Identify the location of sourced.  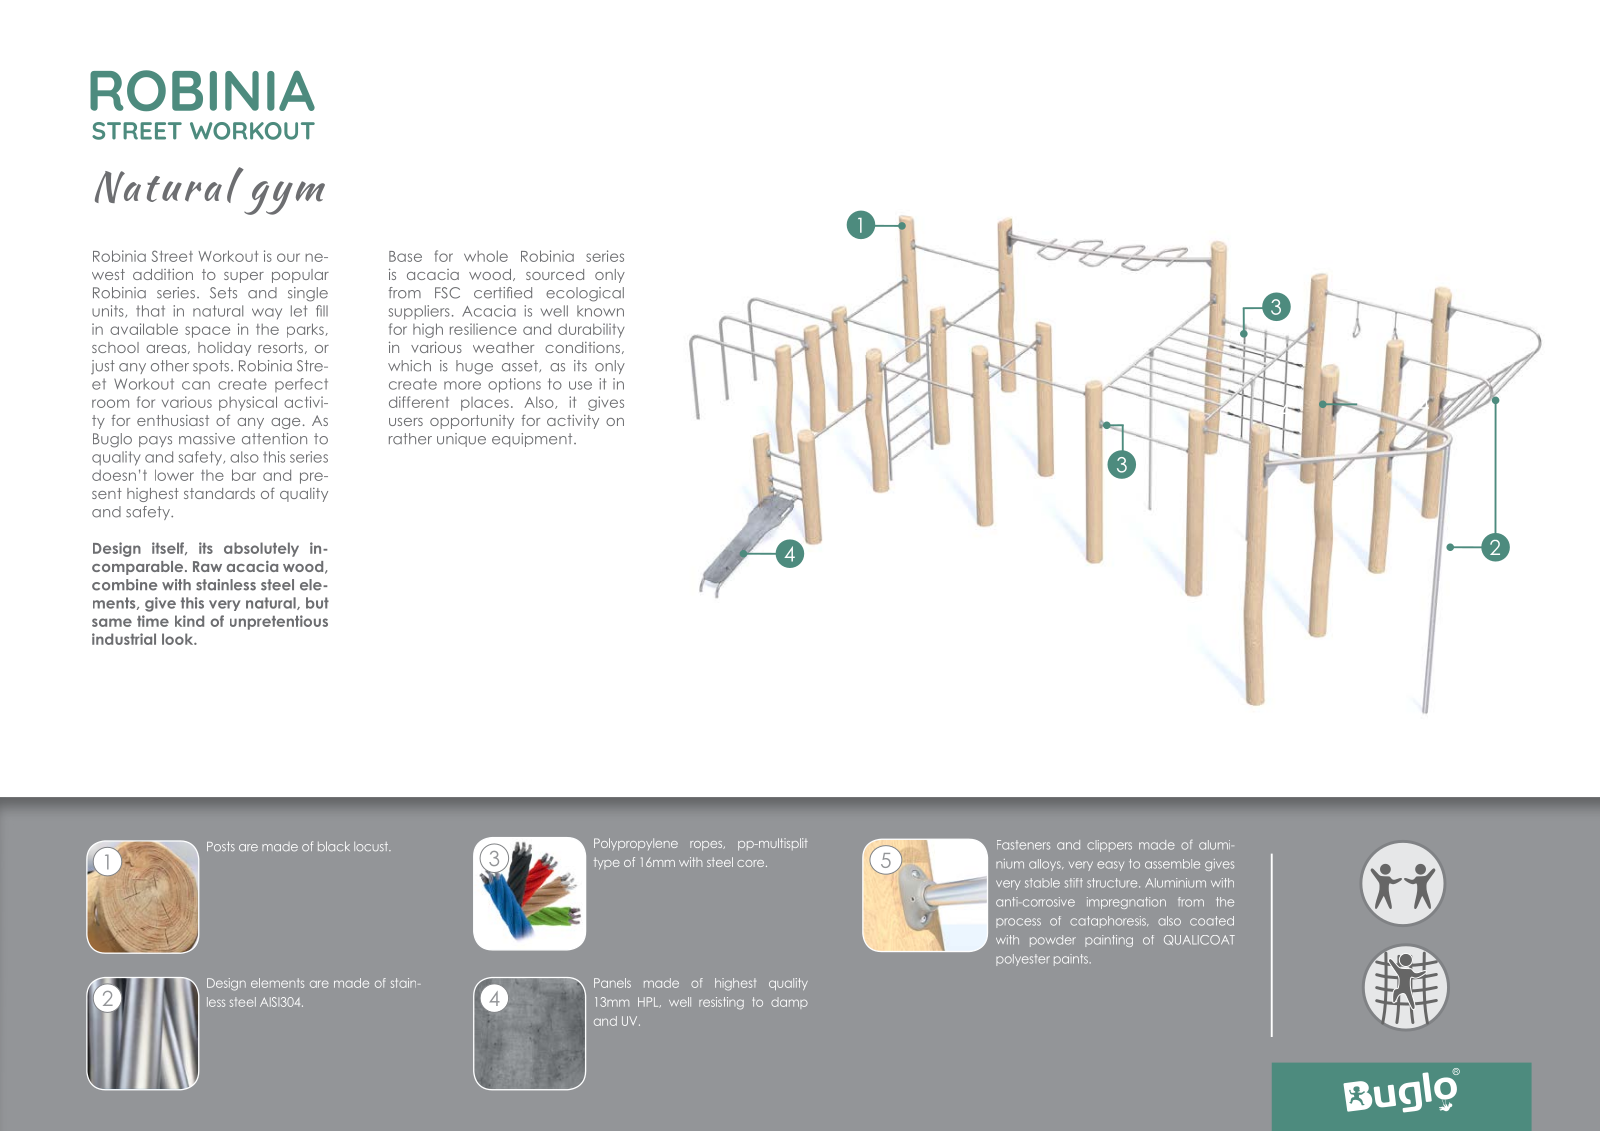
(555, 274).
